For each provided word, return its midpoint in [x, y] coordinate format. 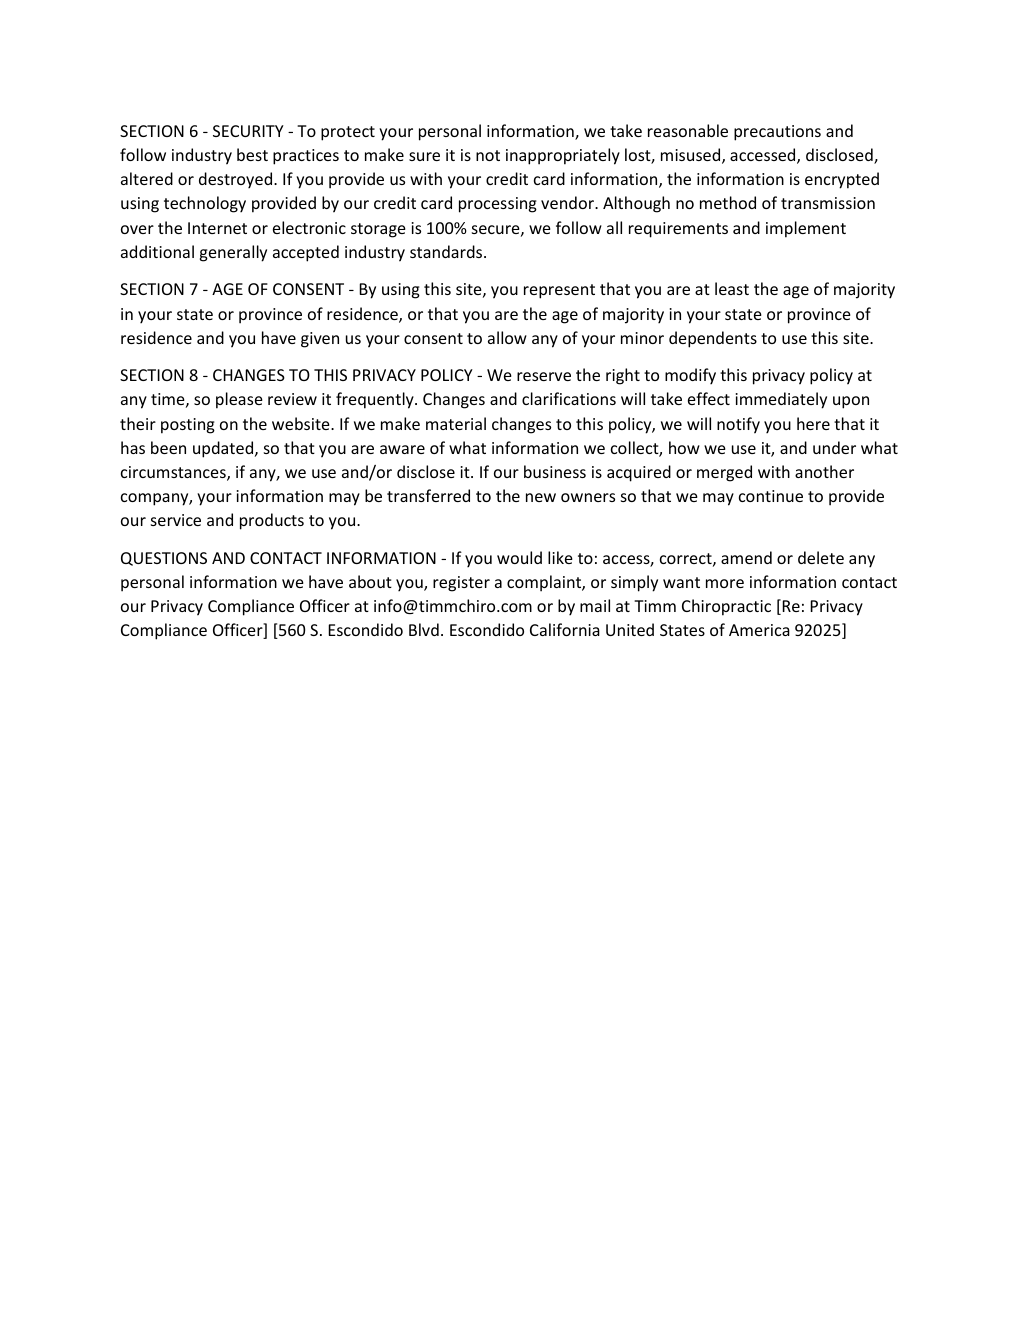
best [252, 154]
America [759, 630]
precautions [777, 133]
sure [424, 156]
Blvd [424, 629]
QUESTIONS [164, 559]
